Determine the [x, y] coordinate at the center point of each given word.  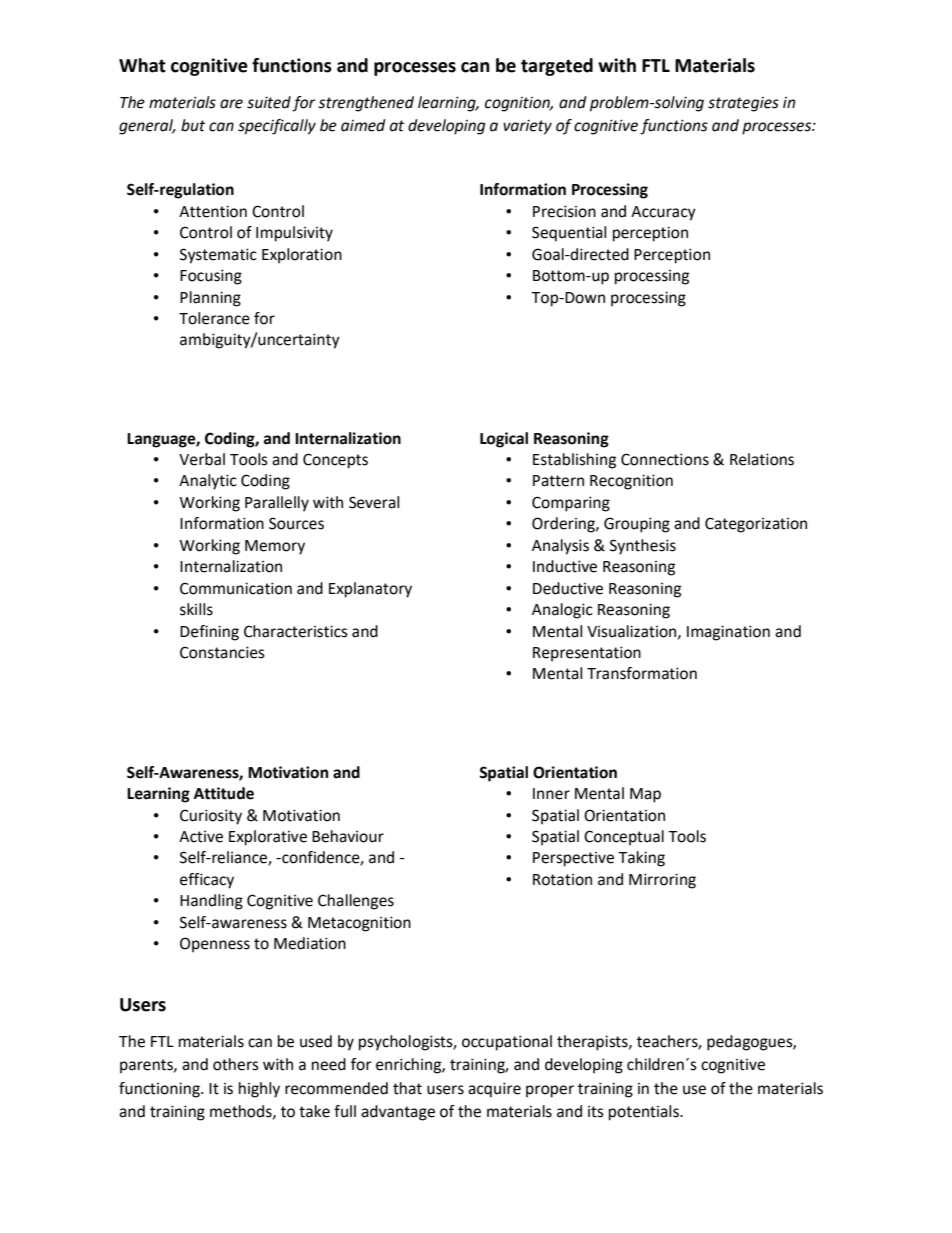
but [193, 125]
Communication [236, 588]
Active [201, 837]
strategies [743, 104]
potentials [645, 1113]
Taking [641, 859]
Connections [665, 459]
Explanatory [370, 590]
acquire [494, 1090]
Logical [504, 440]
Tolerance [214, 318]
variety [527, 127]
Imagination [728, 633]
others [236, 1064]
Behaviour [348, 836]
